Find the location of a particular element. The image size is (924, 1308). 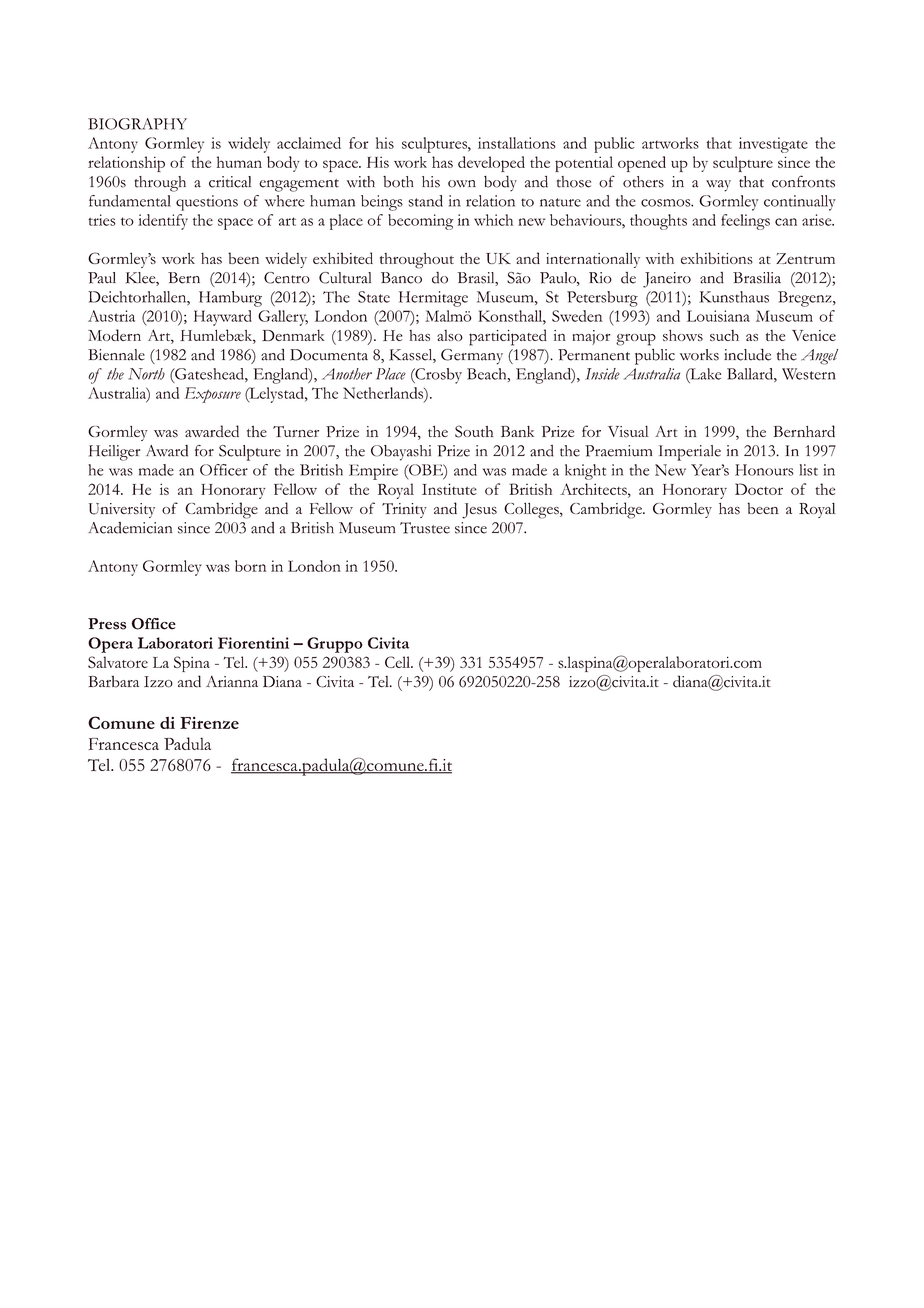

Colleges is located at coordinates (532, 511).
